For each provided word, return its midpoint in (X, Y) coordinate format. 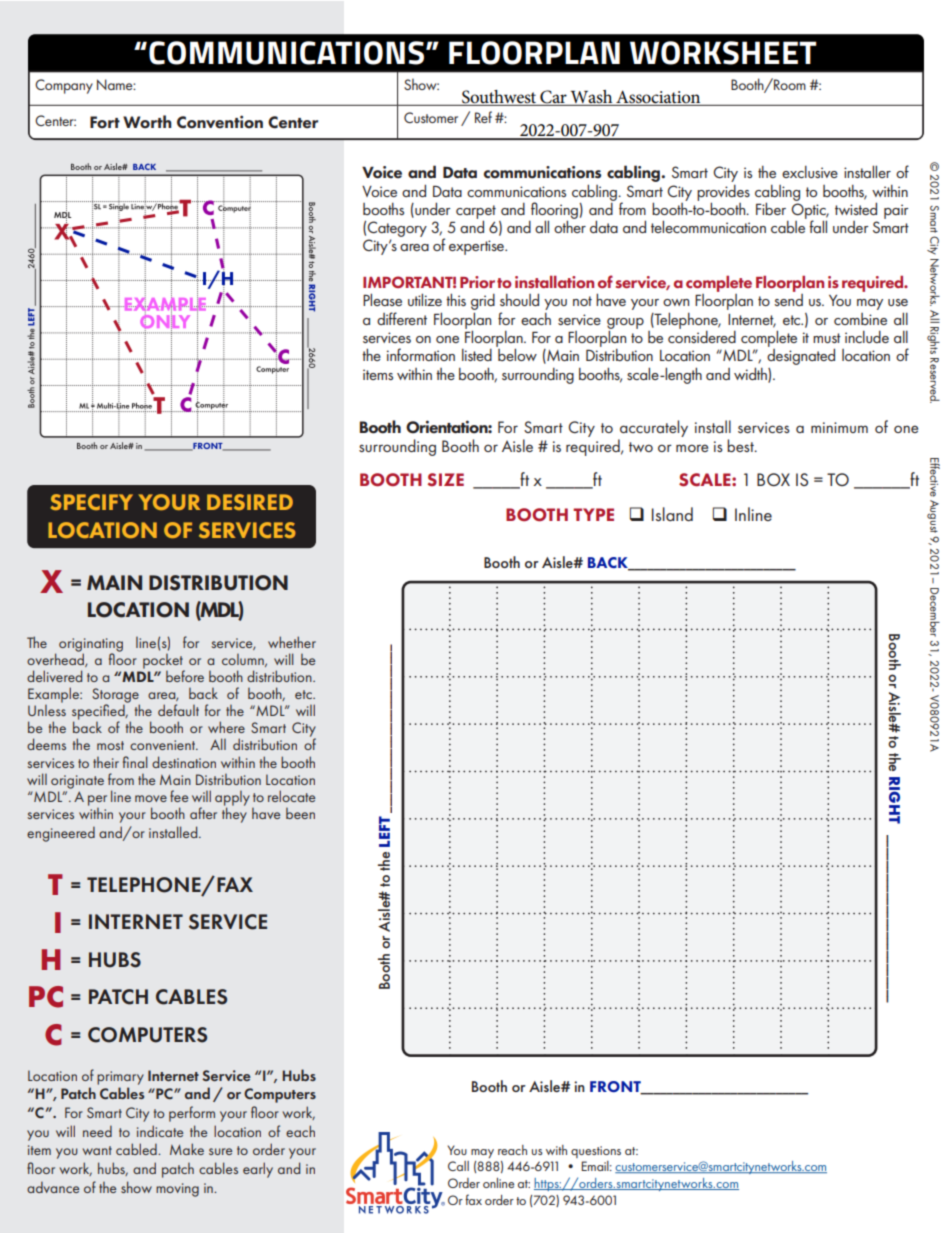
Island (672, 514)
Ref (483, 117)
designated (801, 356)
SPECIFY (92, 502)
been (300, 813)
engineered (61, 834)
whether (292, 642)
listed (477, 355)
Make (187, 1149)
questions (596, 1152)
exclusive (810, 172)
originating (91, 646)
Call (458, 1166)
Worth (147, 122)
